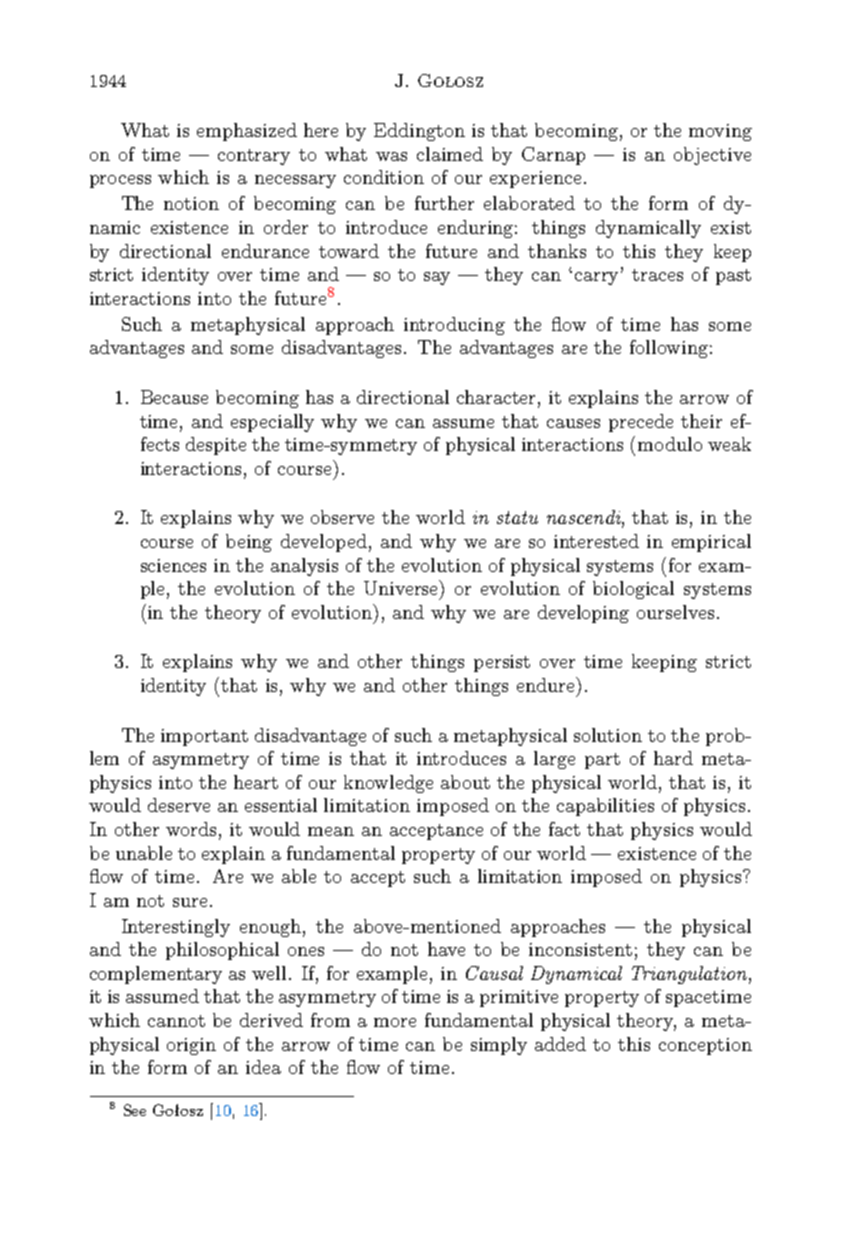 The image size is (842, 1236). What do you see at coordinates (705, 1046) in the screenshot?
I see `conception` at bounding box center [705, 1046].
